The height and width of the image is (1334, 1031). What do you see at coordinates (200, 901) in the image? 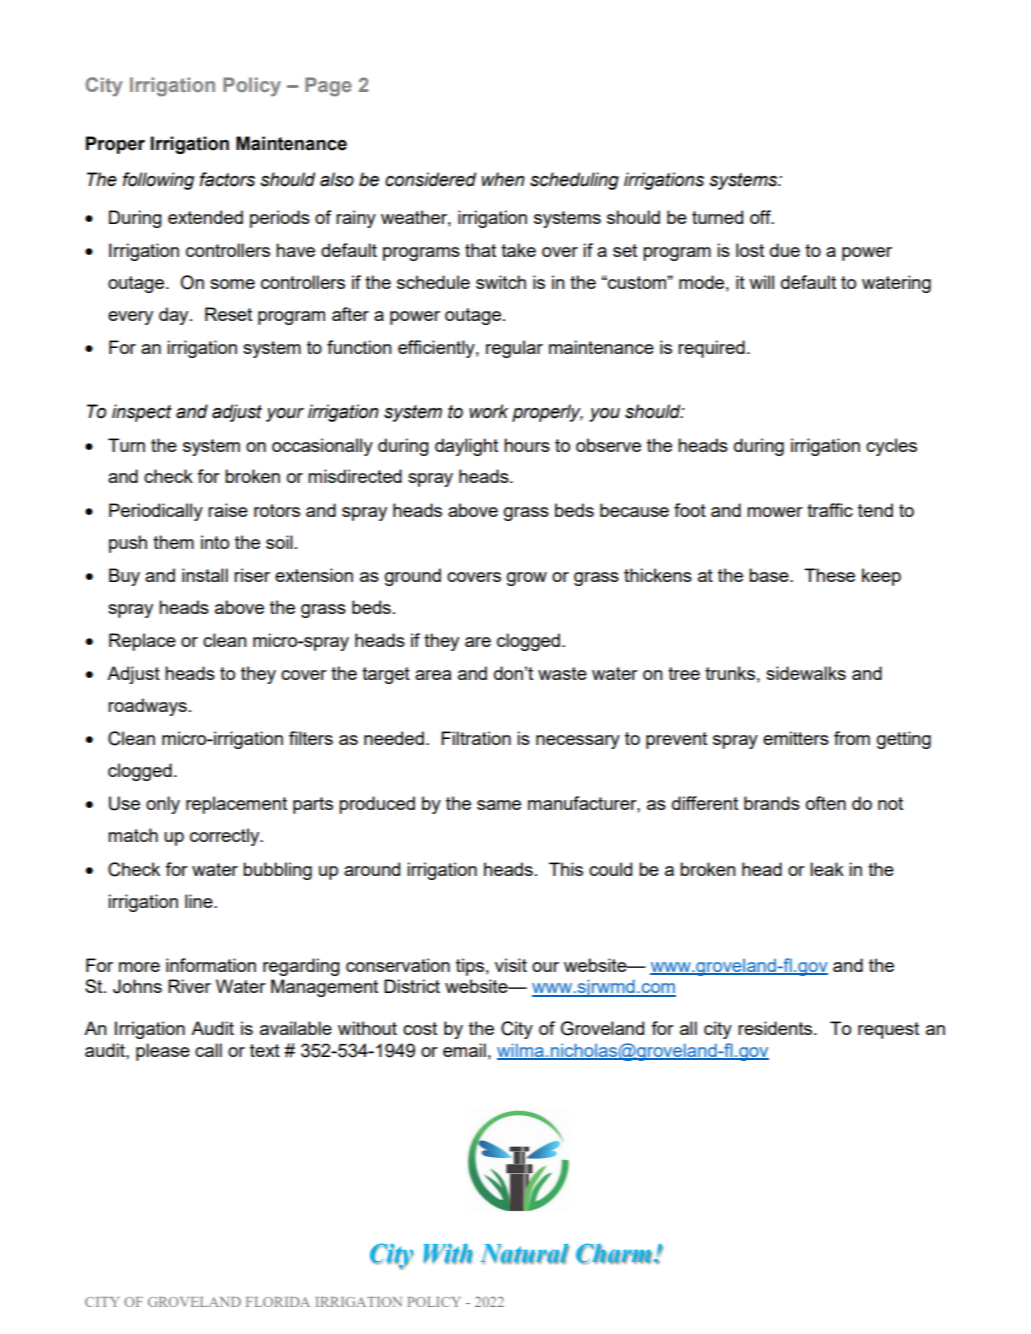
I see `line` at bounding box center [200, 901].
